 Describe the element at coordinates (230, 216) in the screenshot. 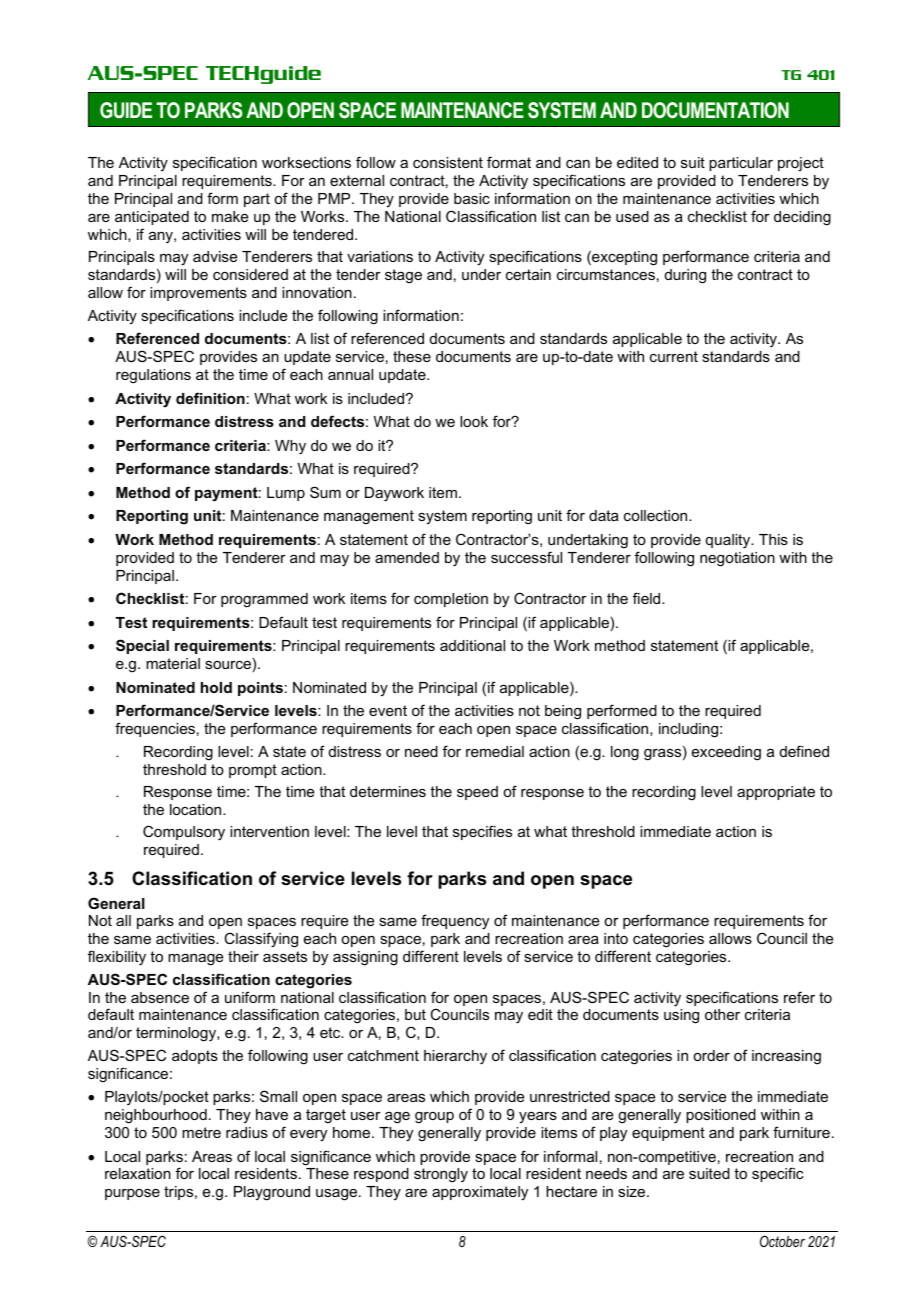

I see `make` at that location.
